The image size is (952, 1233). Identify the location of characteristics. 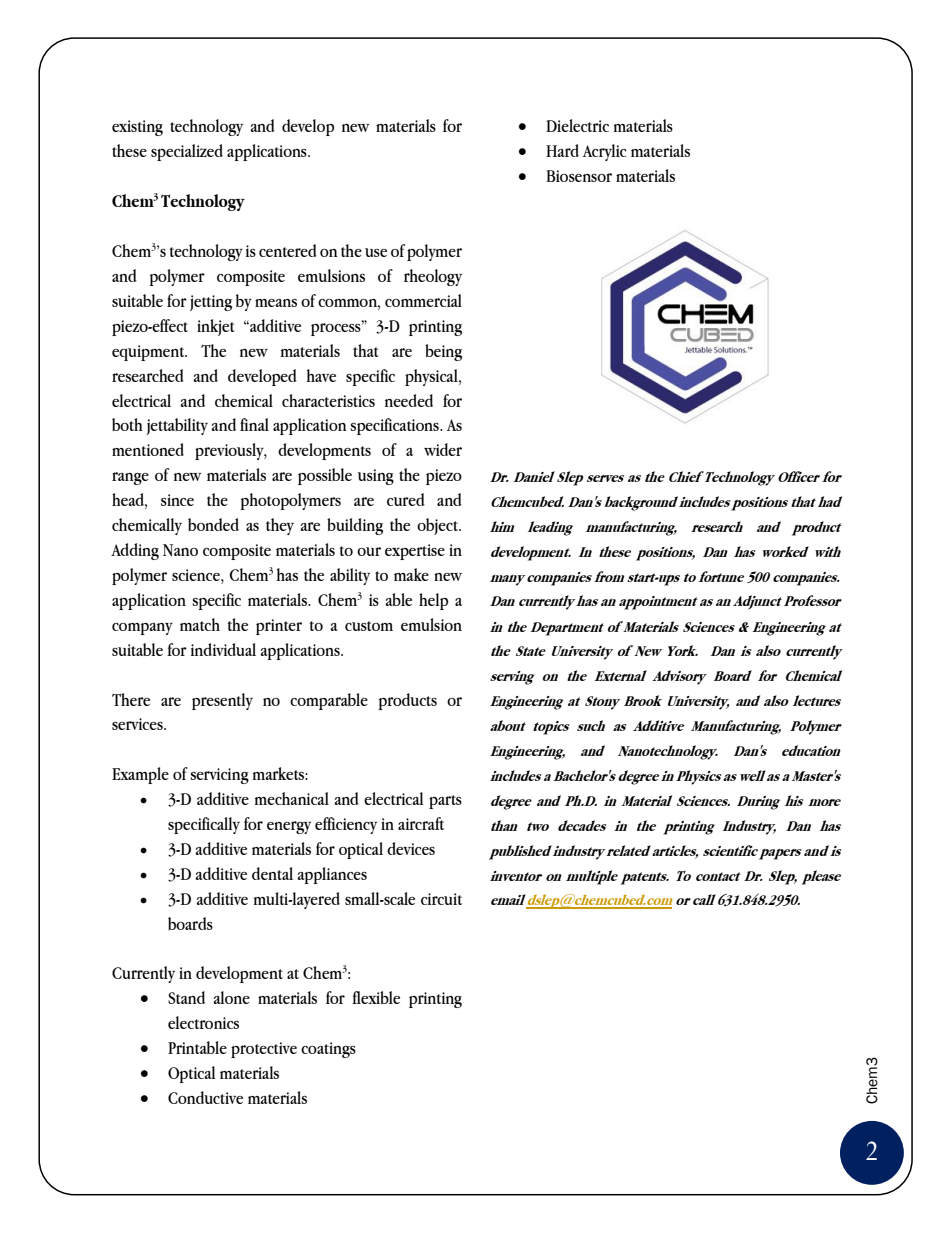
(328, 400).
